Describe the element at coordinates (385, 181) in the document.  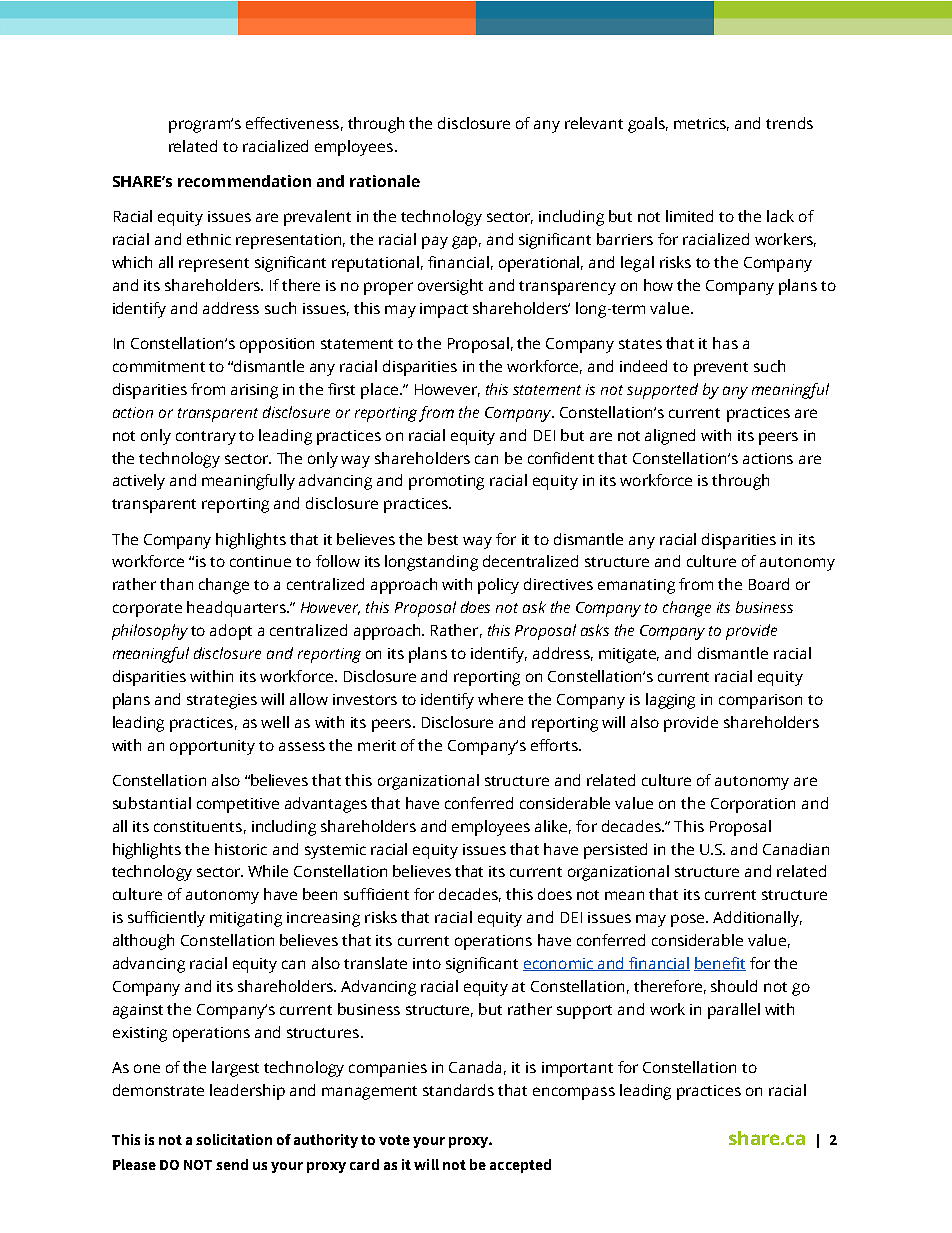
I see `rationale` at that location.
